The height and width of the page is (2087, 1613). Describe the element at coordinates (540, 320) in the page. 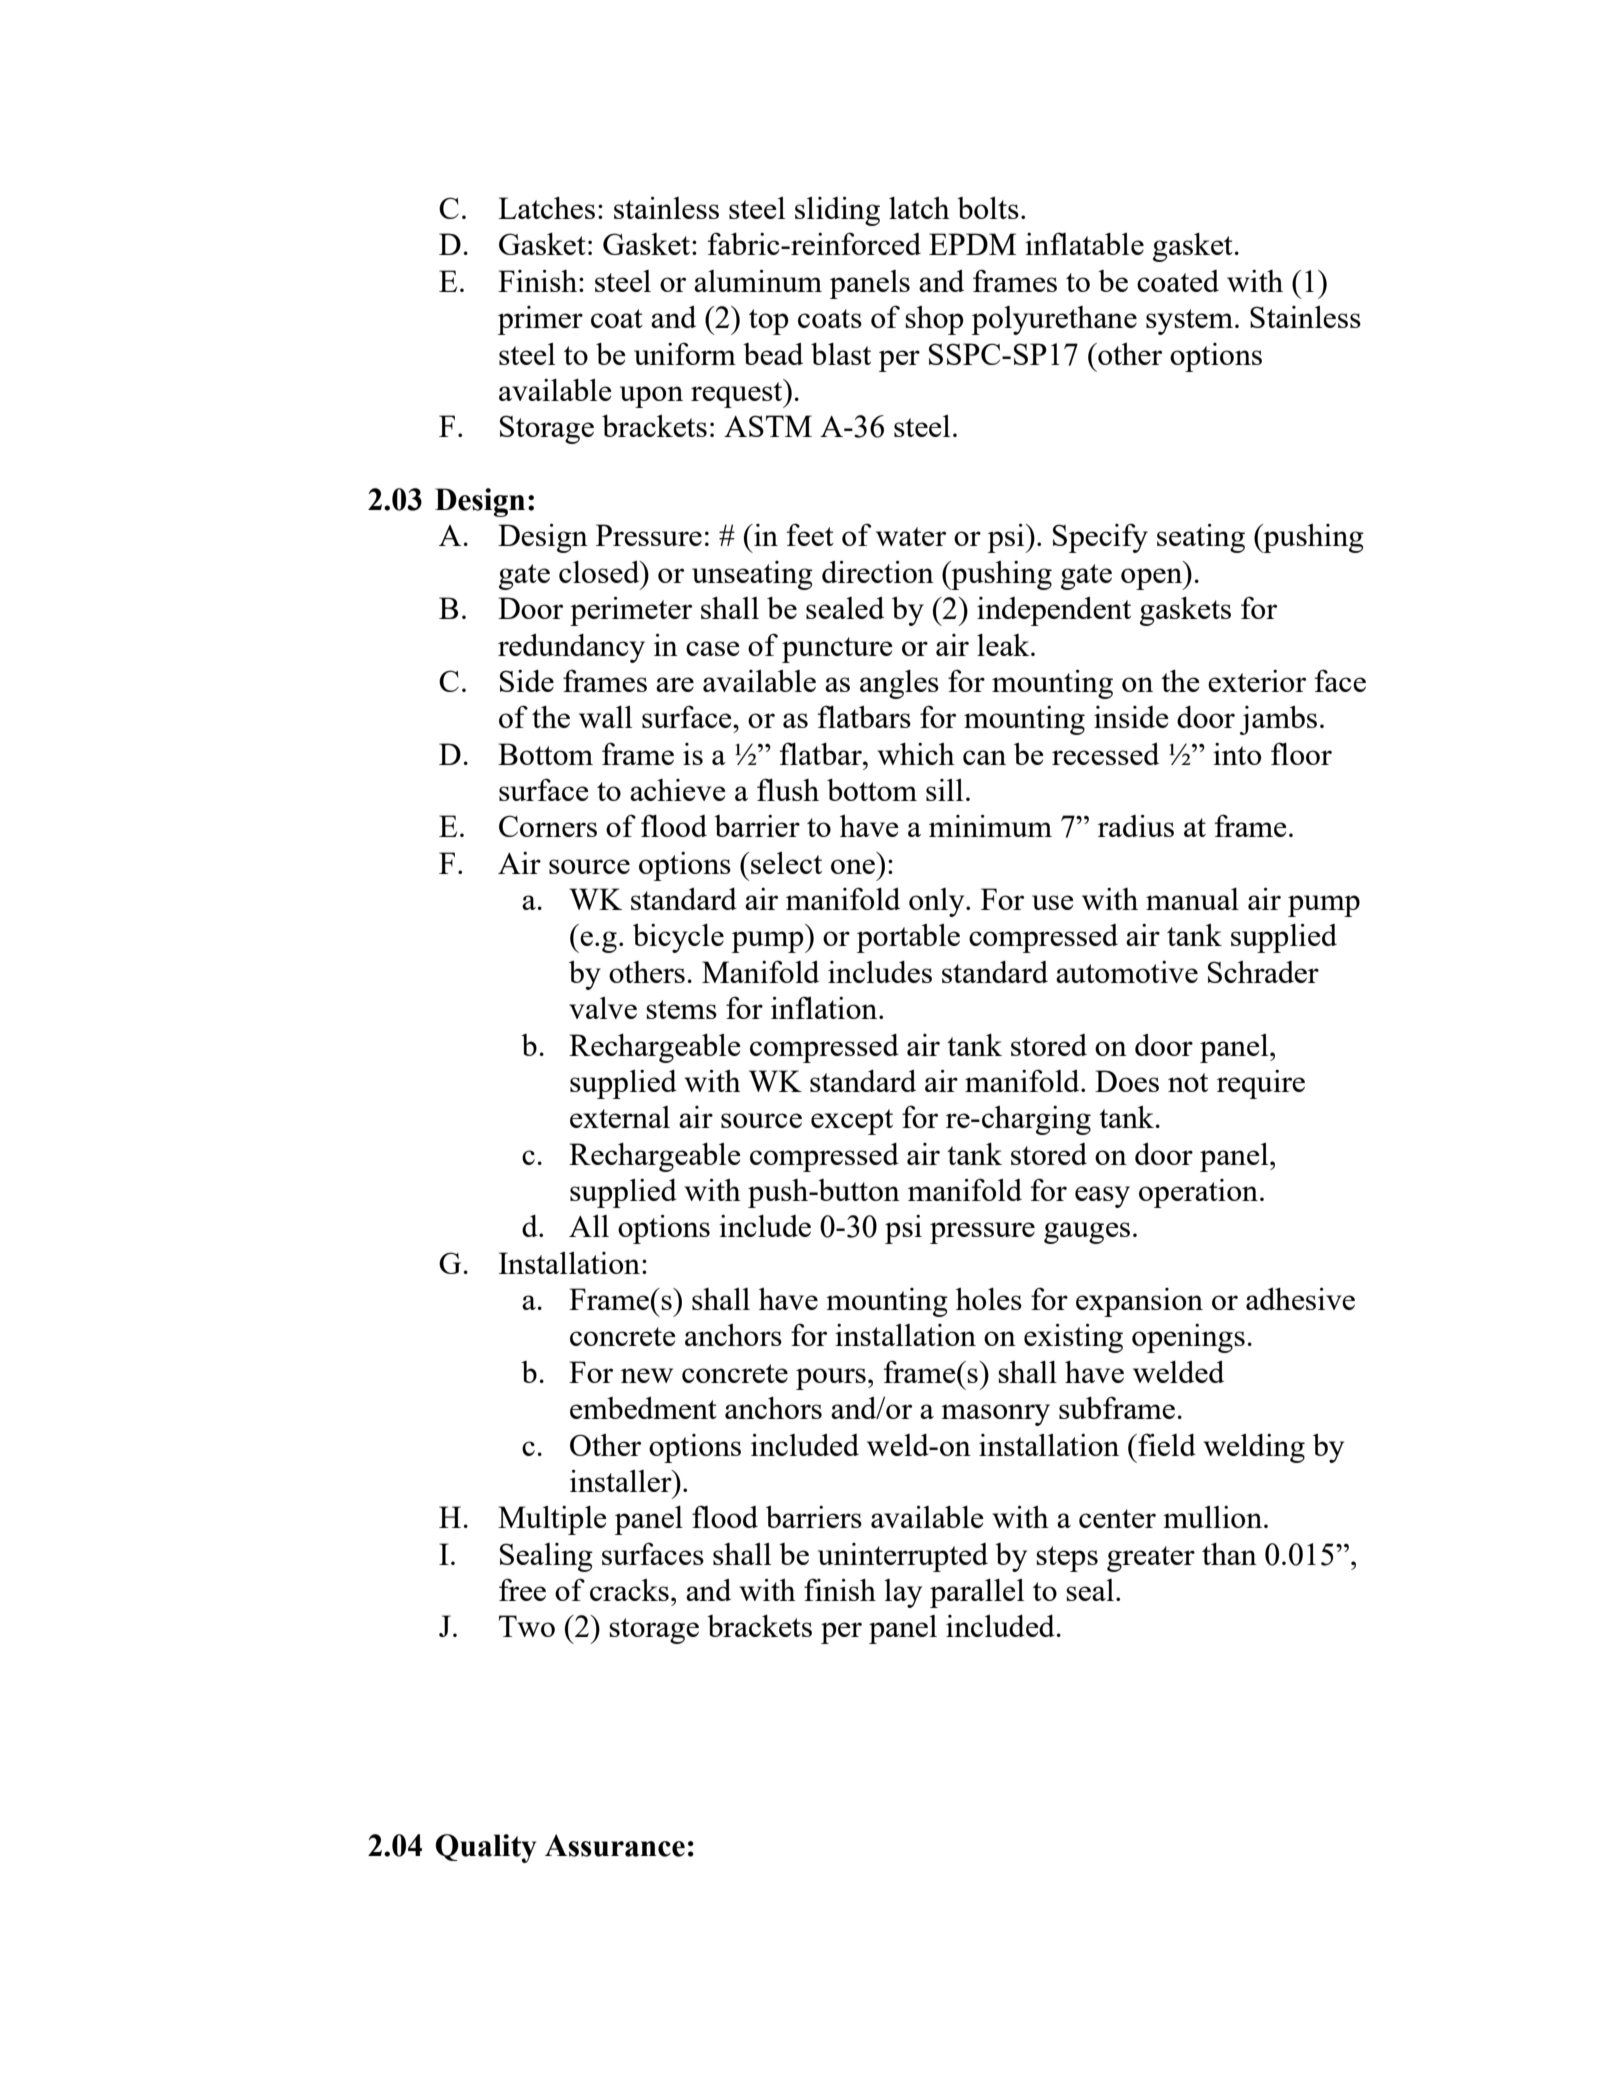

I see `primer` at that location.
